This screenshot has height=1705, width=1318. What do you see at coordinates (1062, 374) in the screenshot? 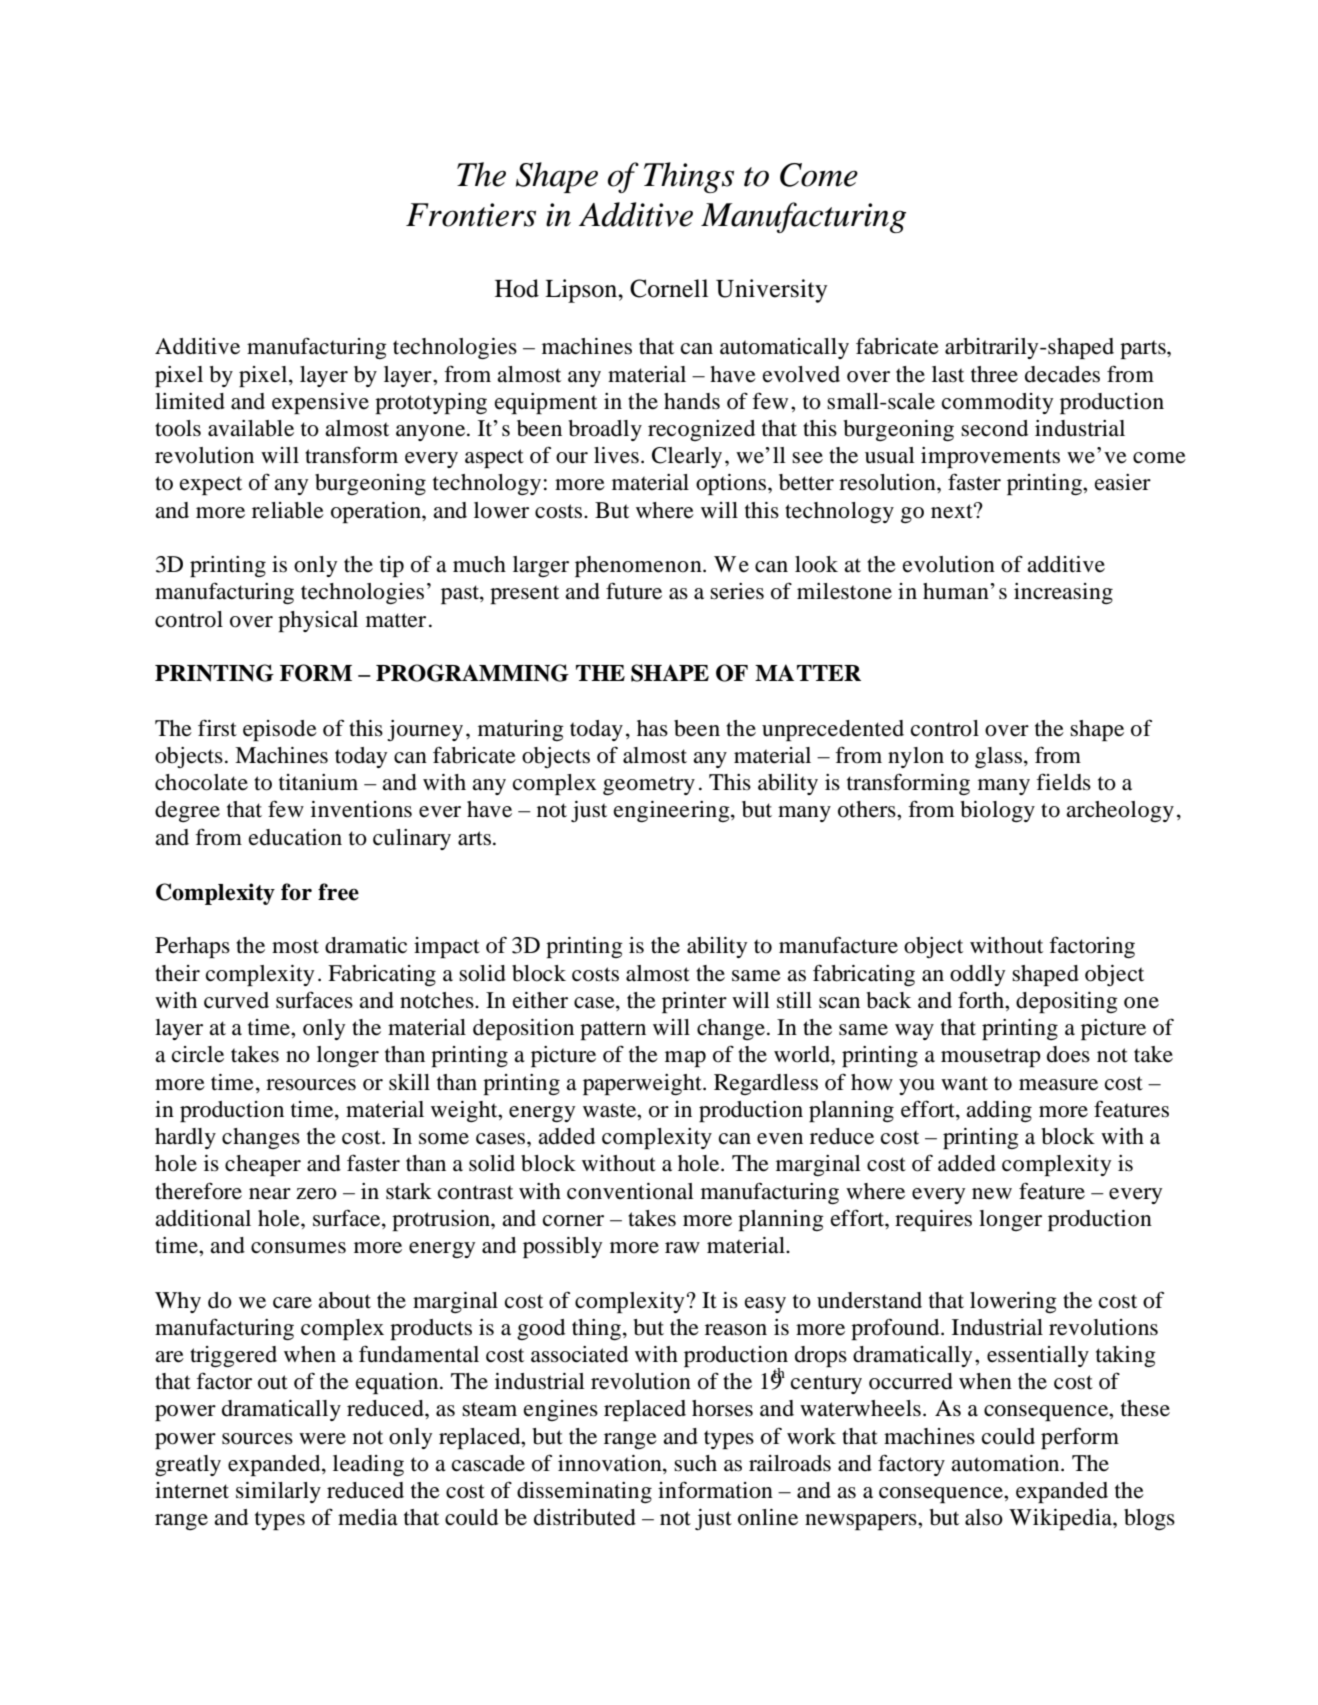
I see `decades` at bounding box center [1062, 374].
